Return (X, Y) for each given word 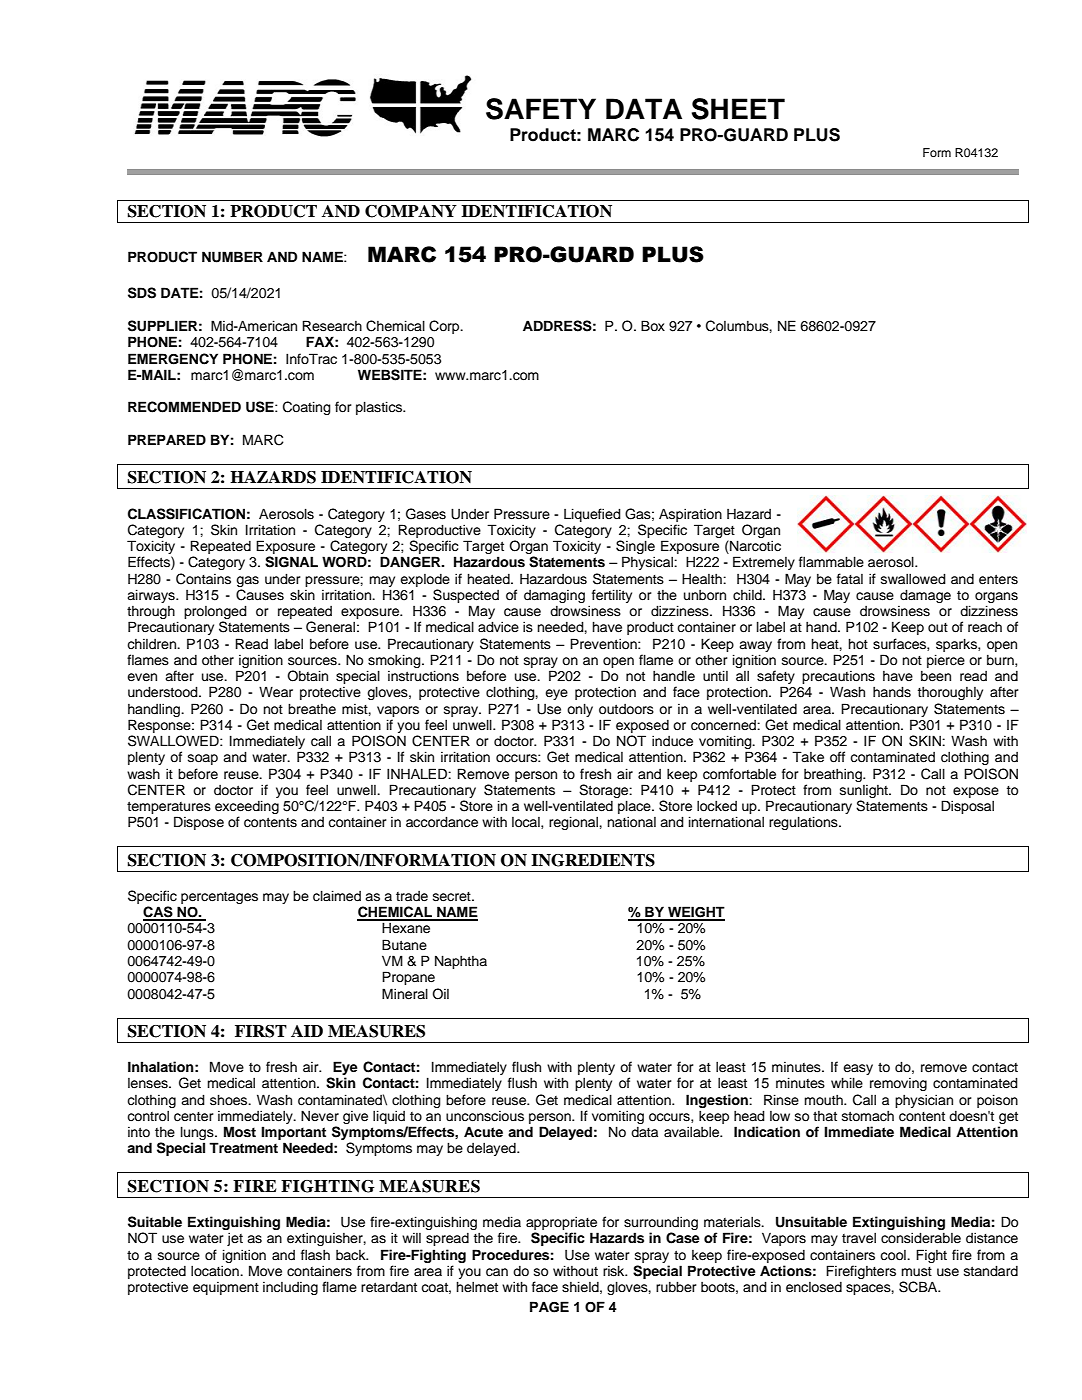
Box (653, 325)
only (580, 710)
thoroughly (950, 693)
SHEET (738, 109)
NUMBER (232, 257)
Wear (276, 692)
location (216, 1271)
